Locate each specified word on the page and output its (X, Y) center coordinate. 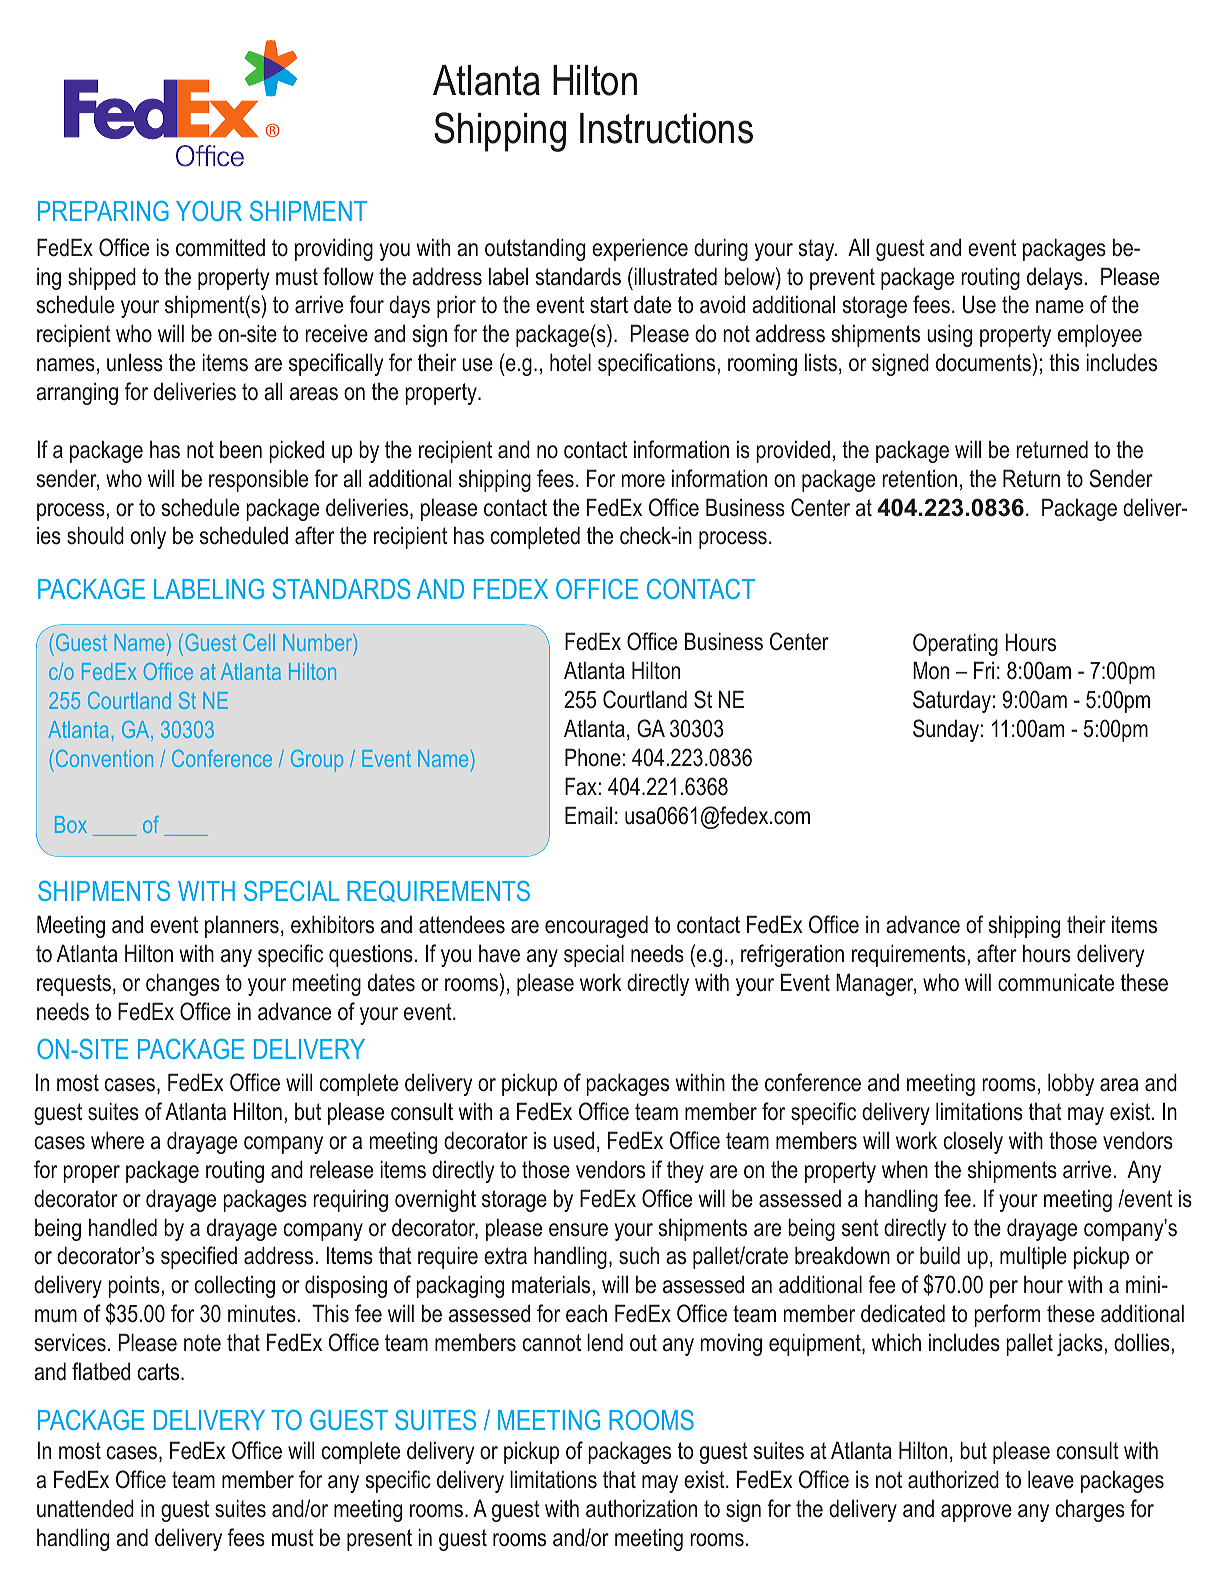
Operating (955, 644)
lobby (1071, 1084)
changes (183, 984)
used (574, 1140)
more (643, 481)
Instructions (666, 128)
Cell (259, 642)
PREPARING (103, 210)
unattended (85, 1508)
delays (1055, 278)
